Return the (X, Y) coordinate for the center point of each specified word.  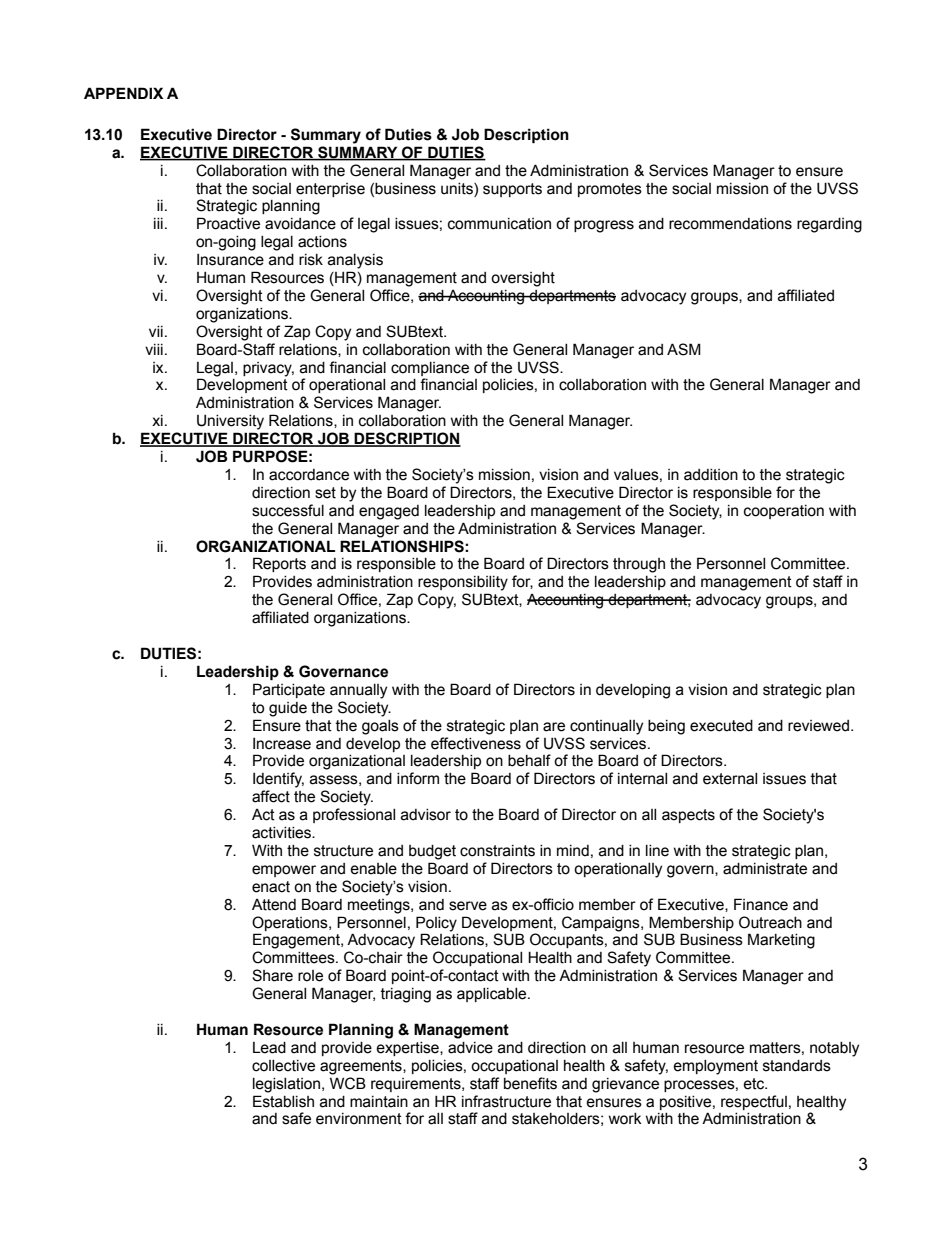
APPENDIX (123, 93)
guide (288, 709)
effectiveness (476, 743)
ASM (684, 349)
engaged (389, 512)
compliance (430, 369)
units (458, 189)
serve (468, 906)
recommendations (730, 224)
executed (721, 726)
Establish (283, 1101)
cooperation (784, 512)
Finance (761, 904)
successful (288, 510)
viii (154, 349)
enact (271, 887)
